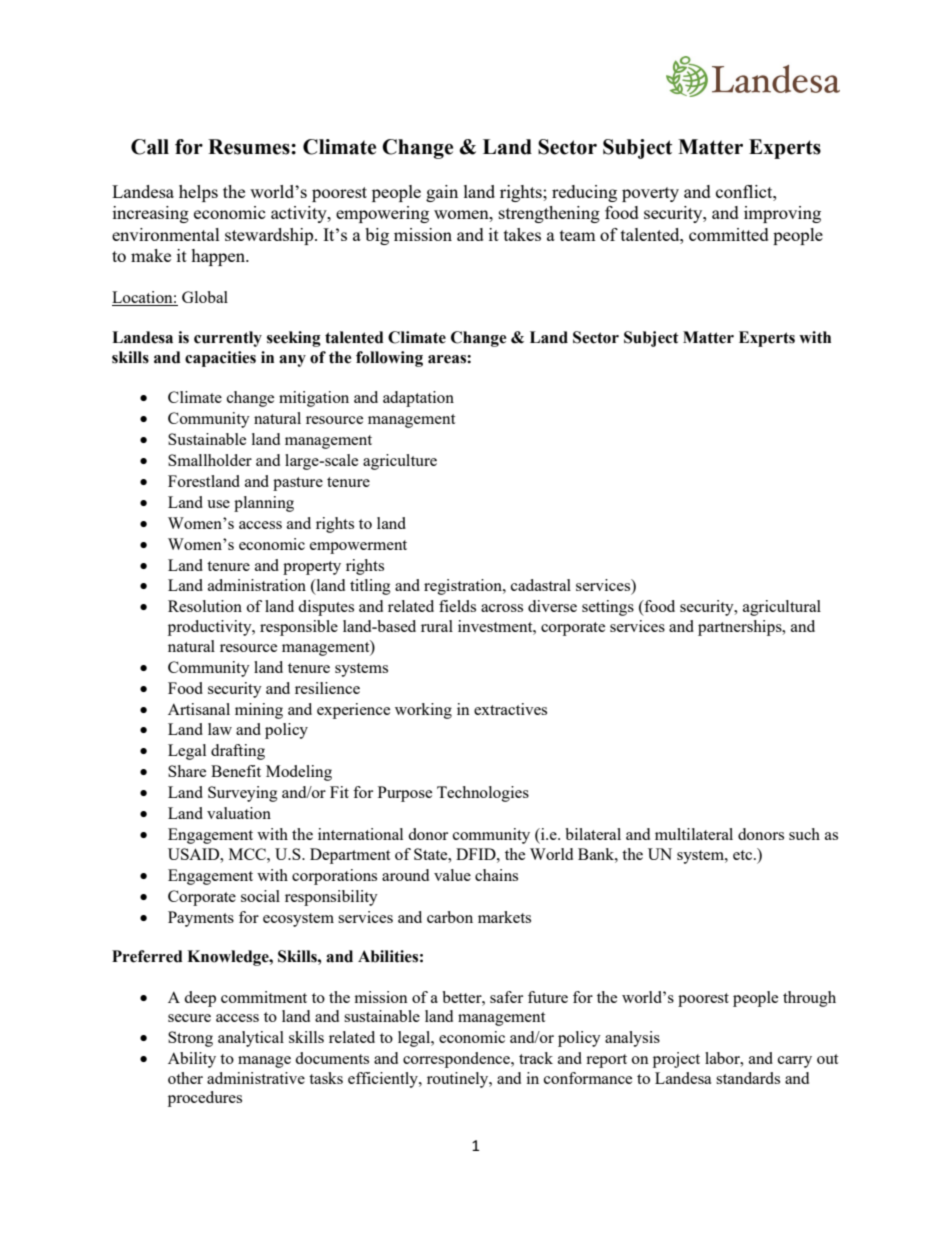 This image has height=1233, width=952. I want to click on helps, so click(198, 193).
